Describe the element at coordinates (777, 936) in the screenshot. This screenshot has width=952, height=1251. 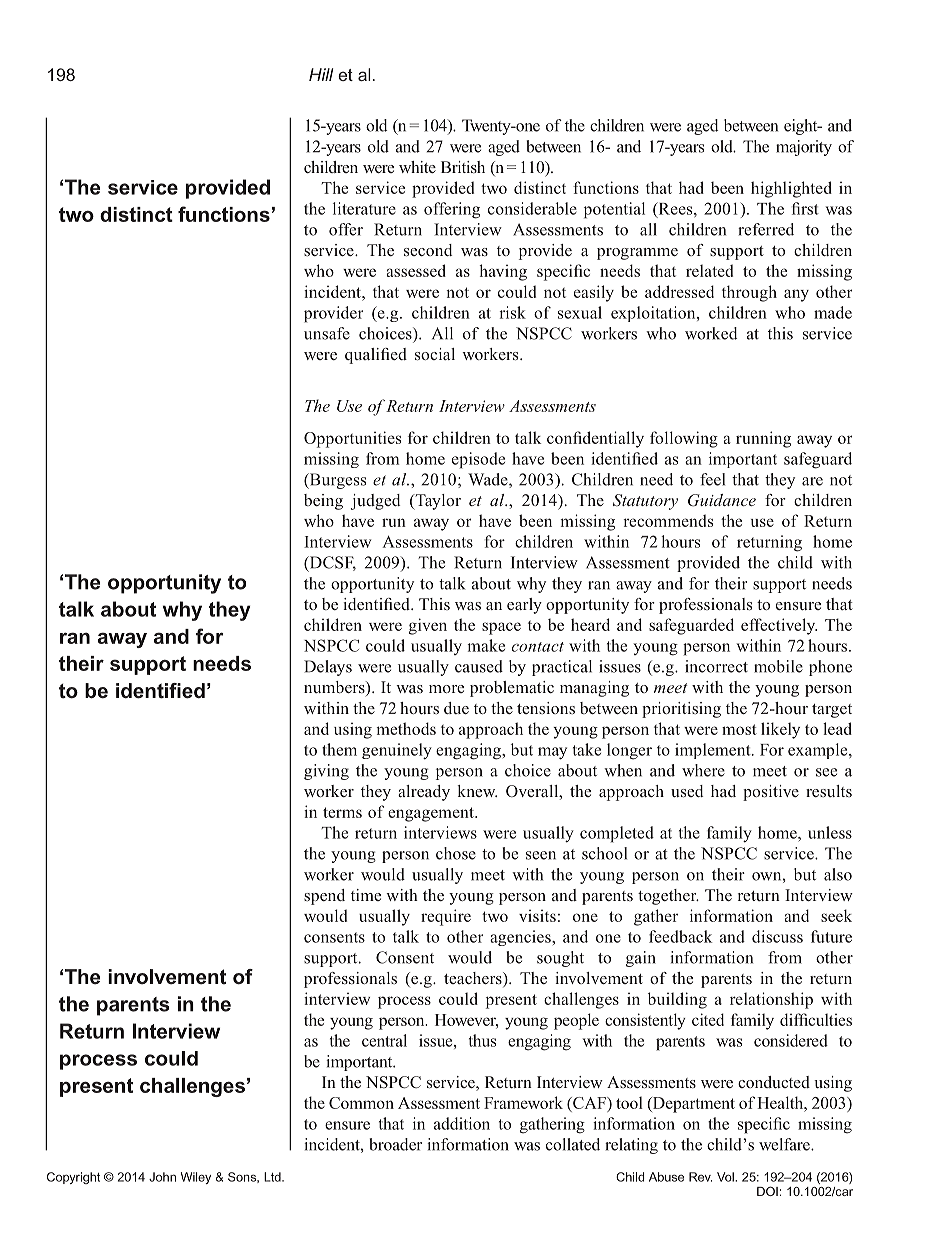
I see `discuss` at that location.
